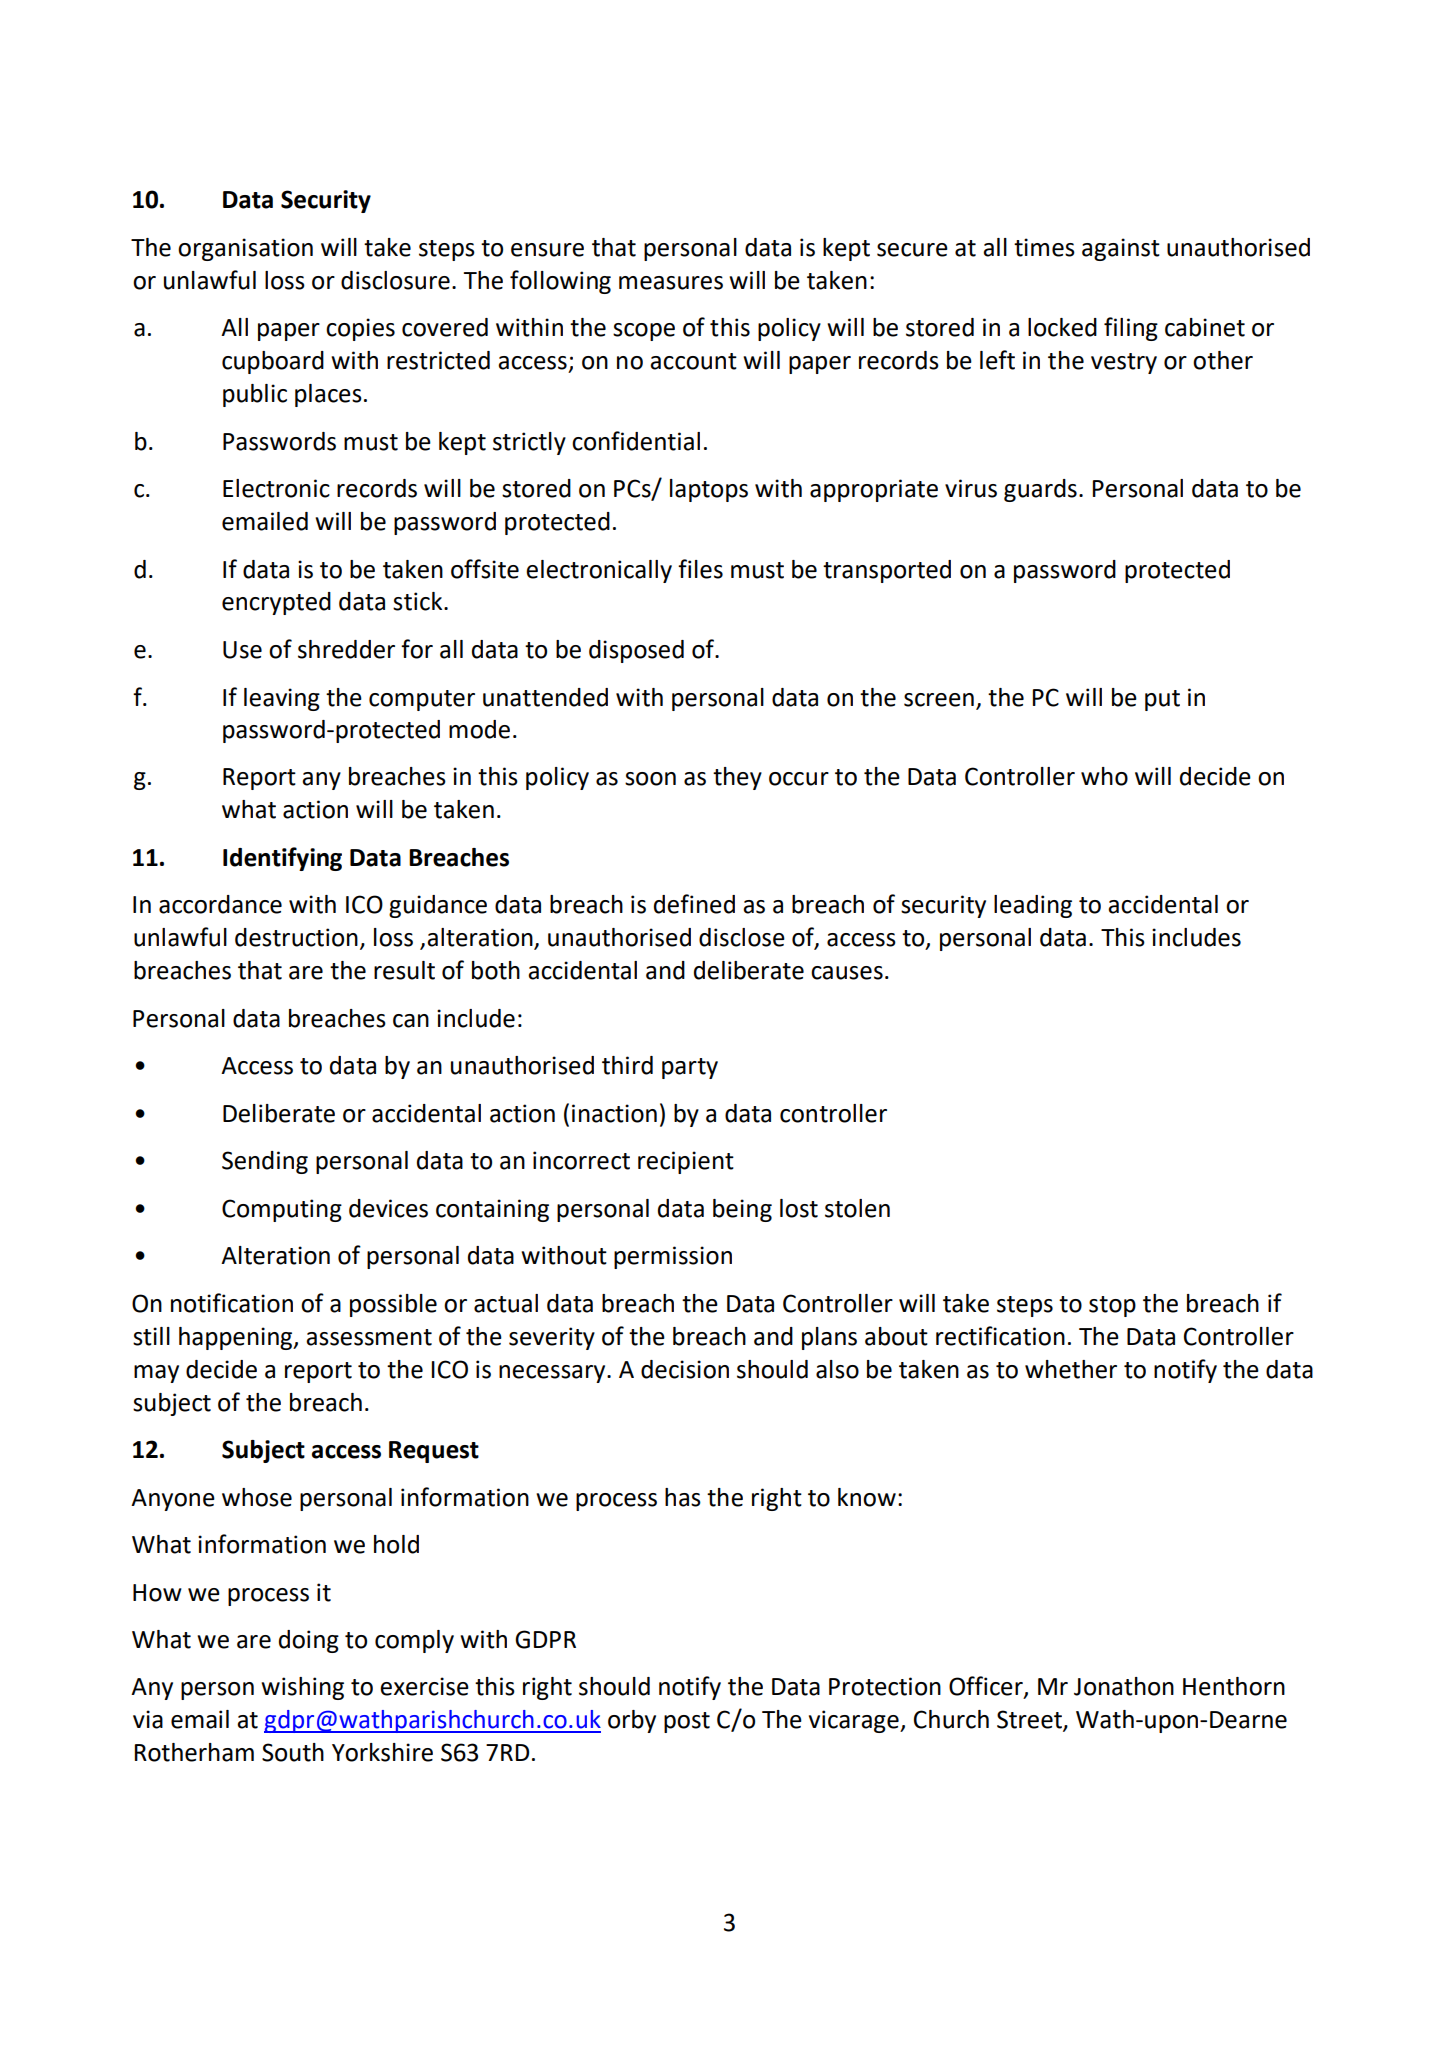 This document has width=1456, height=2059. What do you see at coordinates (627, 1065) in the document?
I see `third` at bounding box center [627, 1065].
